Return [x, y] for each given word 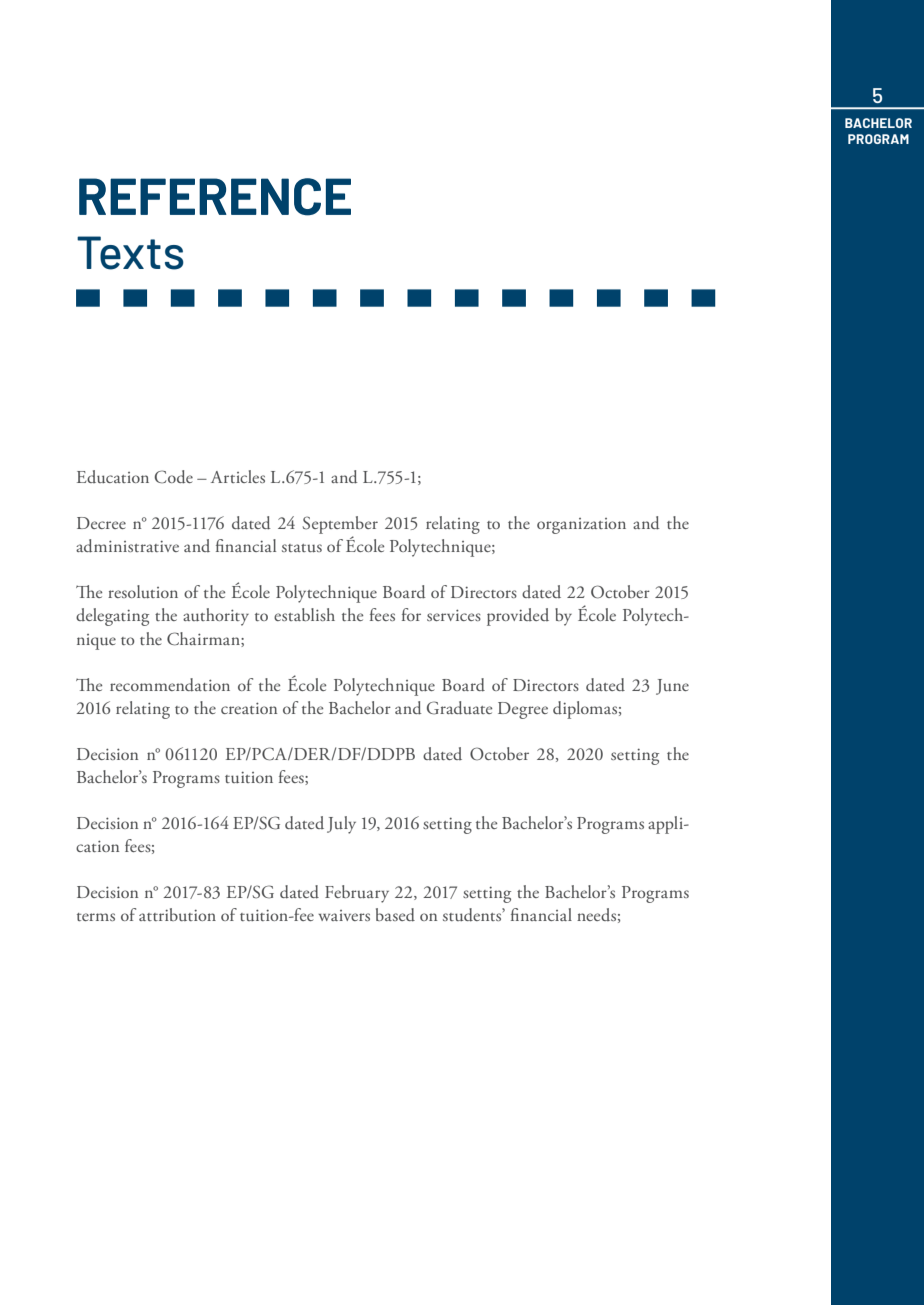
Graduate [459, 708]
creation [249, 708]
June [672, 687]
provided [518, 617]
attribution [177, 914]
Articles [238, 476]
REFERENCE [215, 197]
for [411, 614]
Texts [130, 253]
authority [216, 617]
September [340, 526]
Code [174, 477]
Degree [523, 710]
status [302, 548]
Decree [101, 523]
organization [581, 526]
